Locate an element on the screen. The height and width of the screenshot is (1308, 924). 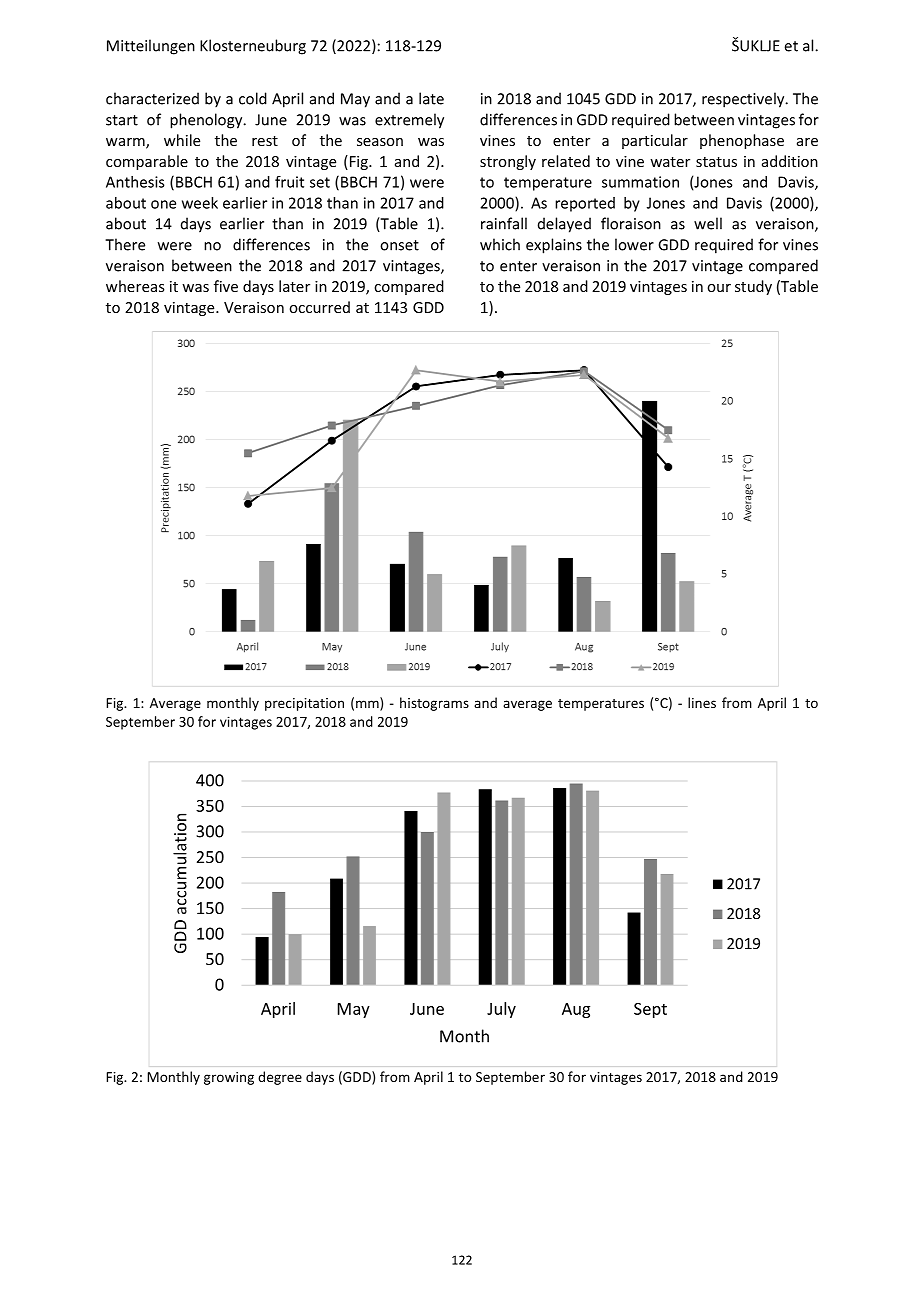
July is located at coordinates (501, 1010).
